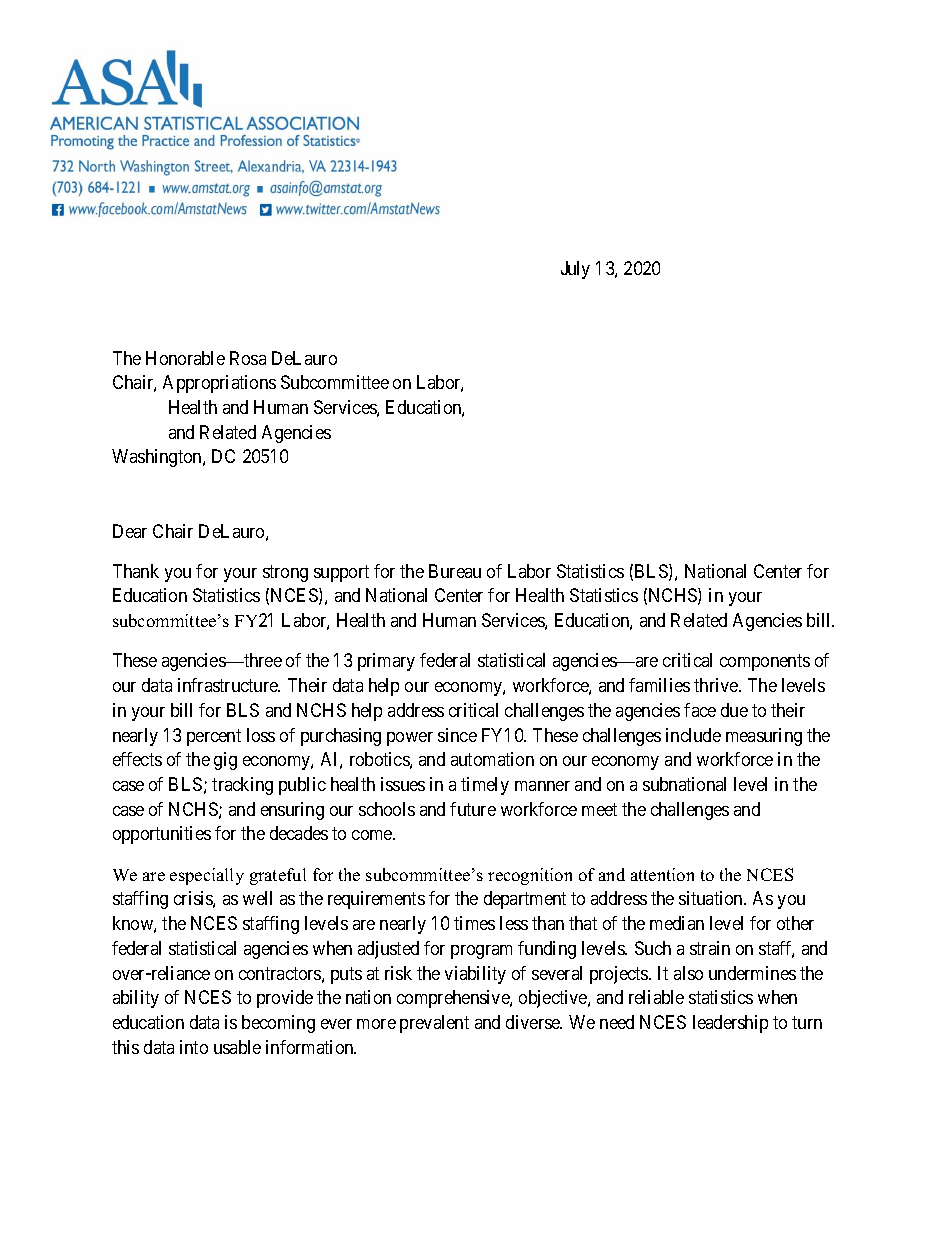 The image size is (952, 1233). What do you see at coordinates (162, 835) in the screenshot?
I see `opportunities` at bounding box center [162, 835].
